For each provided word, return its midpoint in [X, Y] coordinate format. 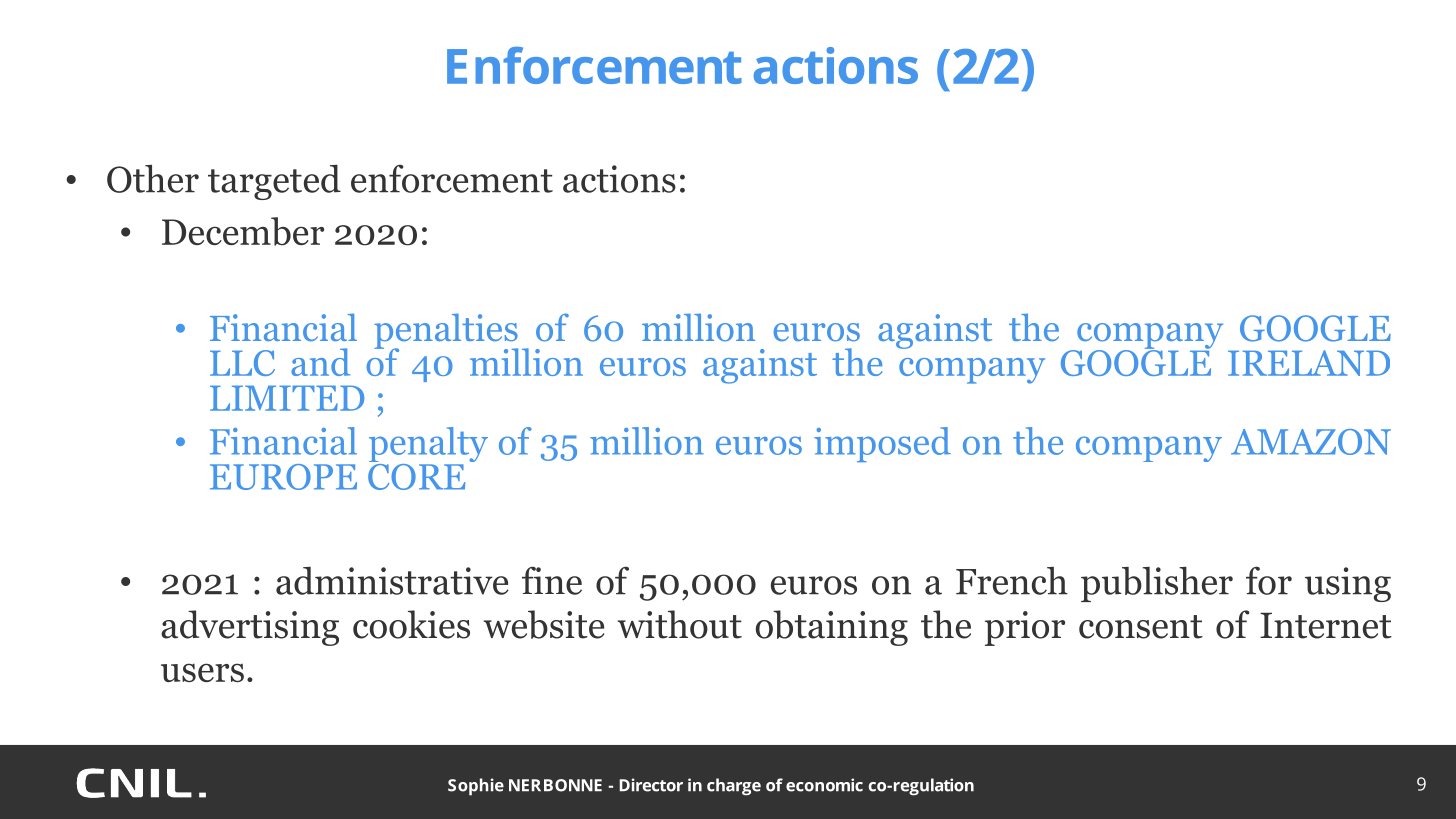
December [243, 231]
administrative [392, 581]
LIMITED [287, 398]
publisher [1157, 584]
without [680, 624]
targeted [274, 182]
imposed [882, 444]
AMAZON [1311, 442]
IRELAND [1309, 363]
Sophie [476, 787]
